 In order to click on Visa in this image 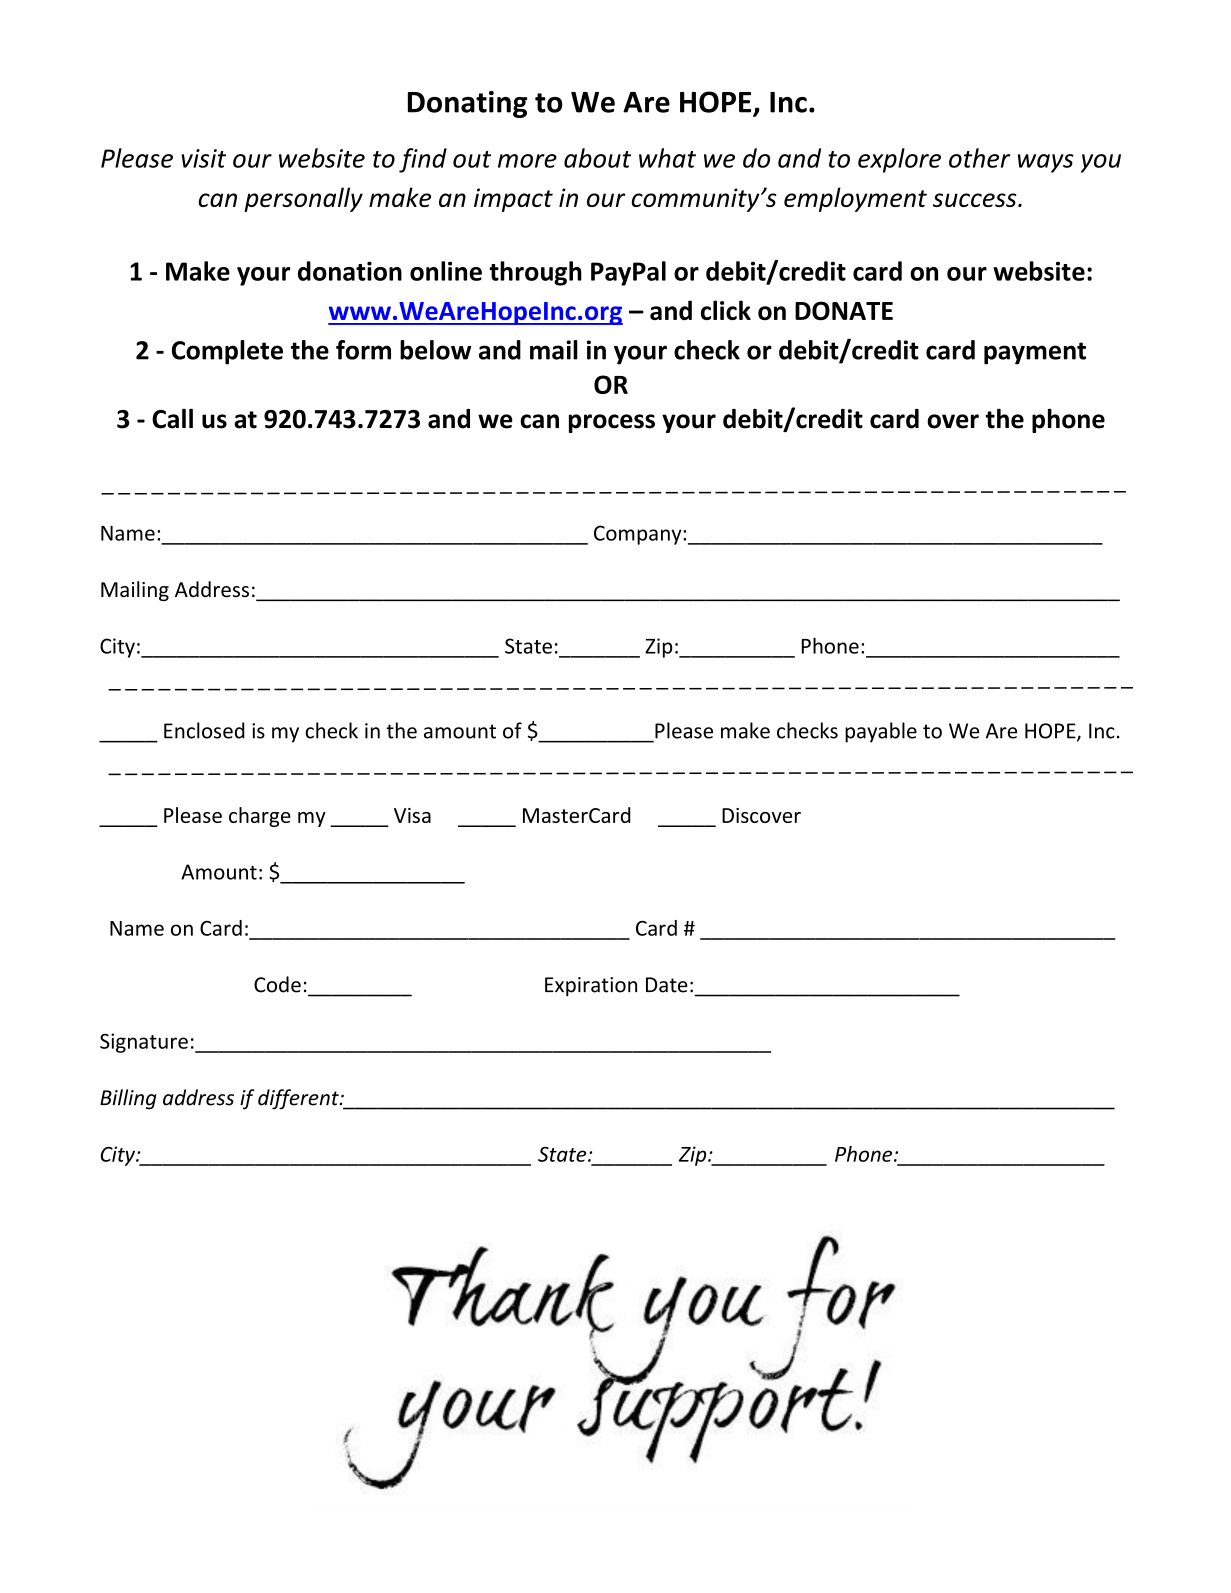, I will do `click(412, 815)`.
